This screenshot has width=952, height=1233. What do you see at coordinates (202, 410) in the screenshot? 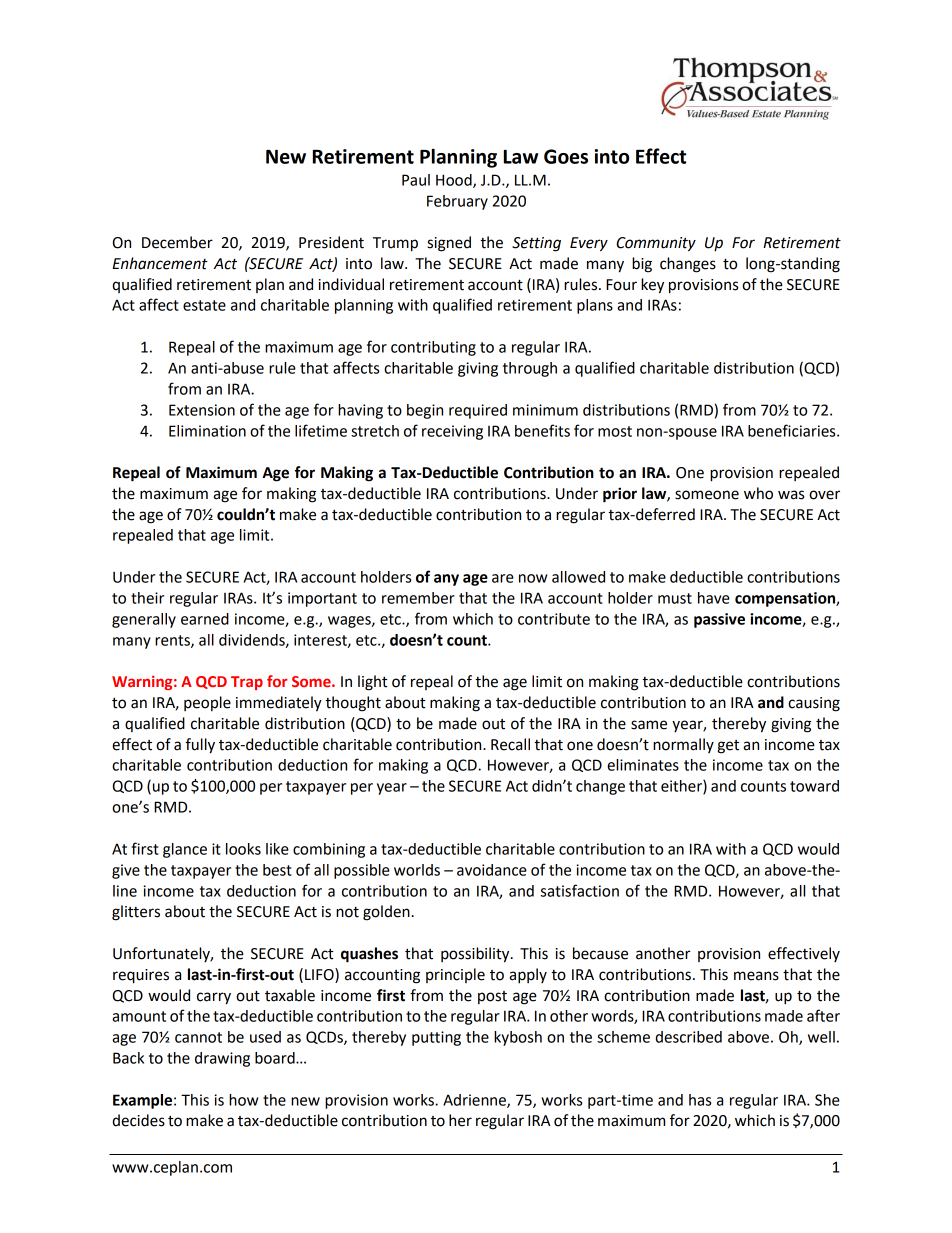
I see `Extension` at bounding box center [202, 410].
